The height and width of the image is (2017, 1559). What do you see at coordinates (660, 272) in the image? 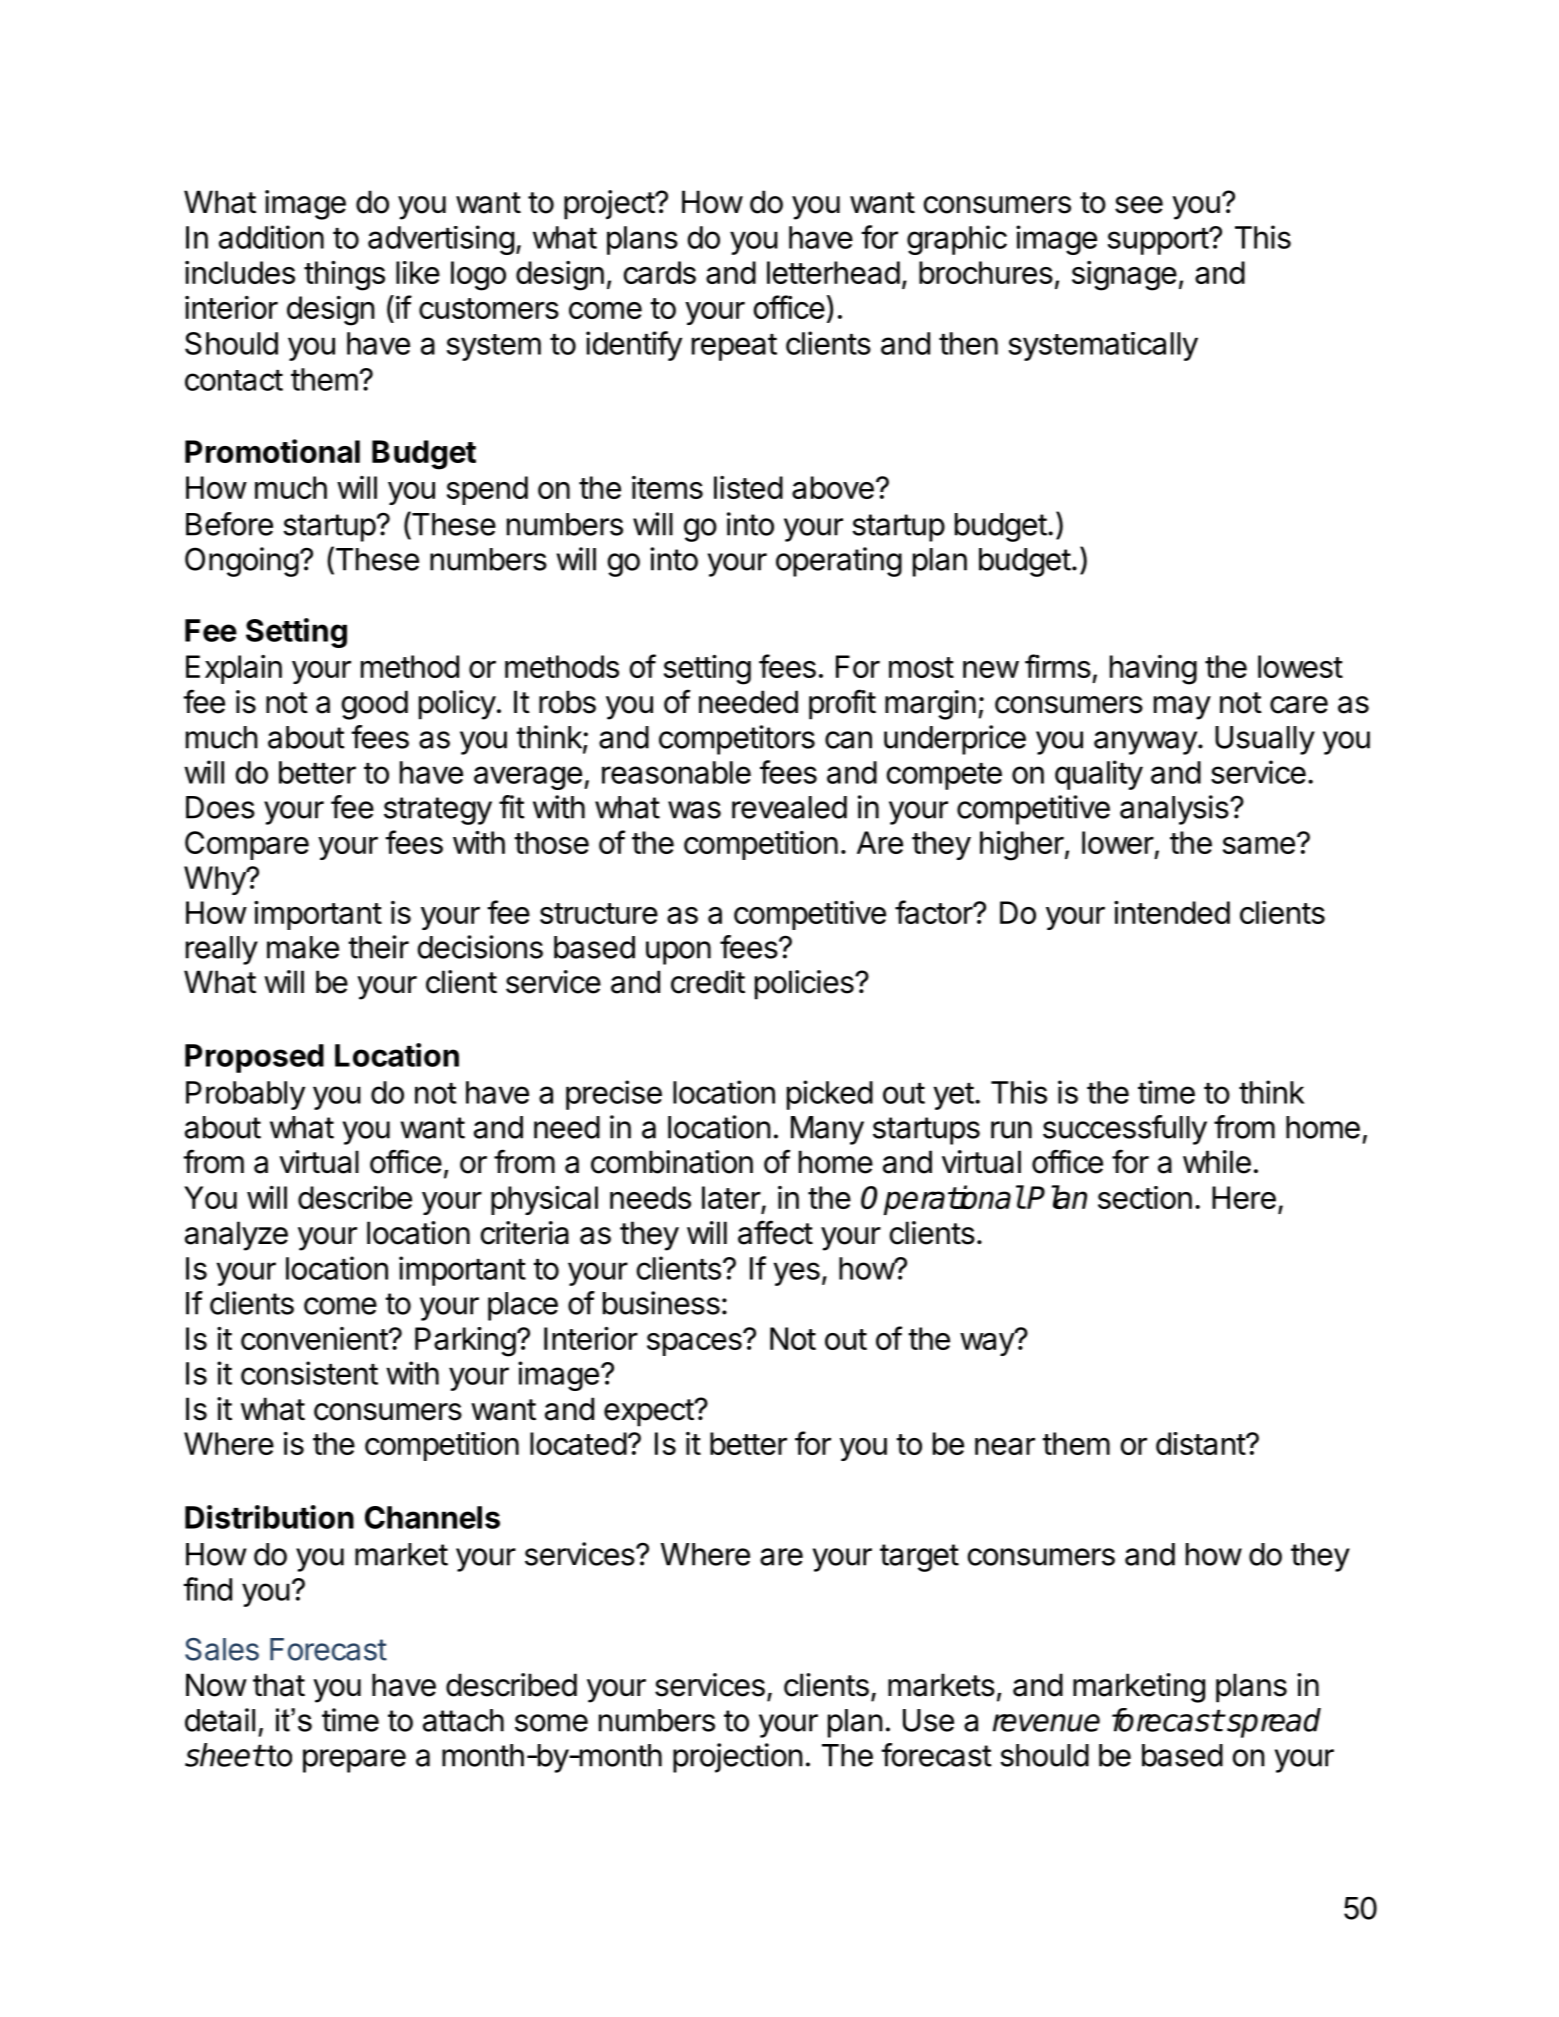
I see `cards` at bounding box center [660, 272].
